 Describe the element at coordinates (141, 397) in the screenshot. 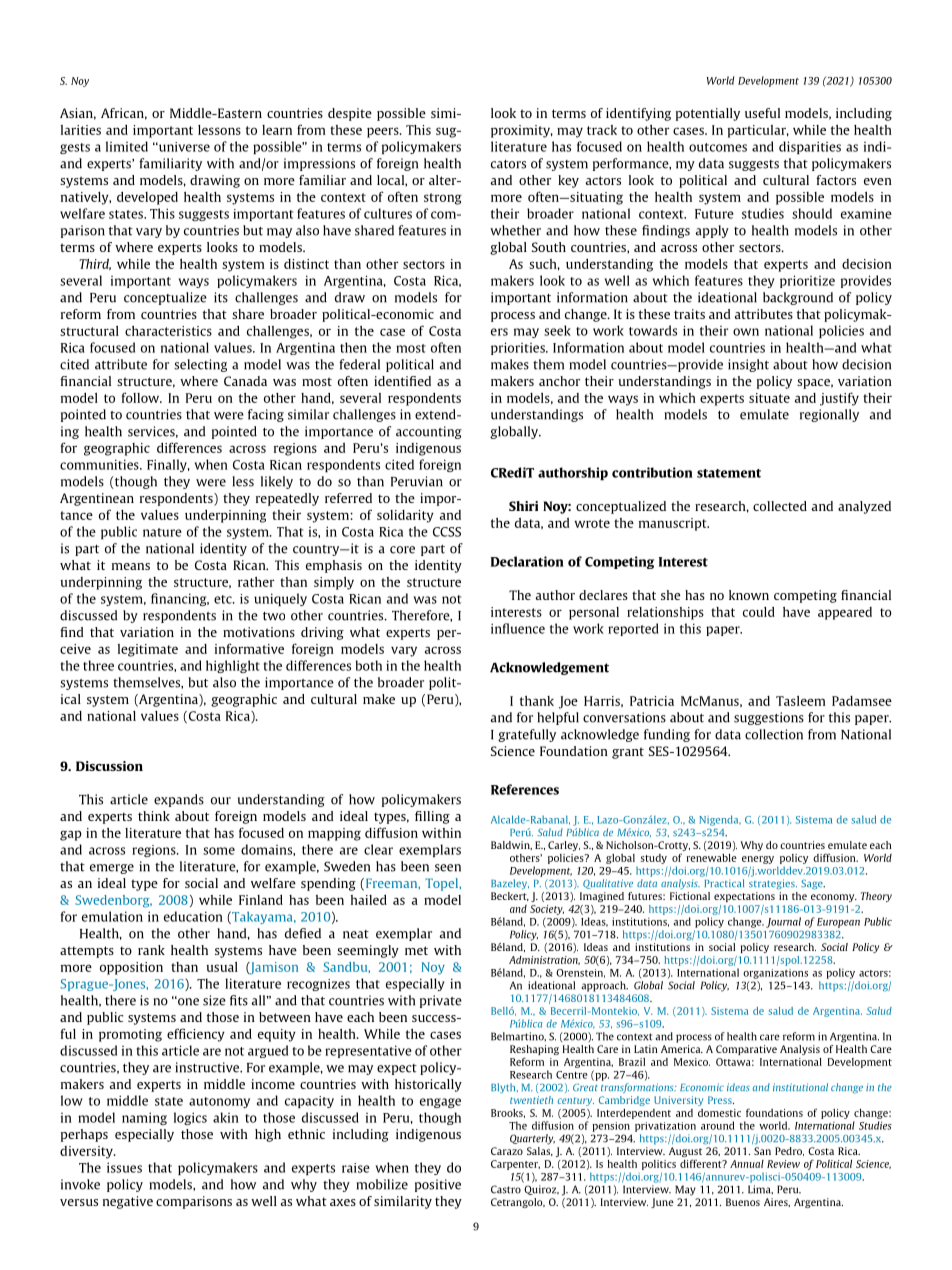

I see `follow` at that location.
